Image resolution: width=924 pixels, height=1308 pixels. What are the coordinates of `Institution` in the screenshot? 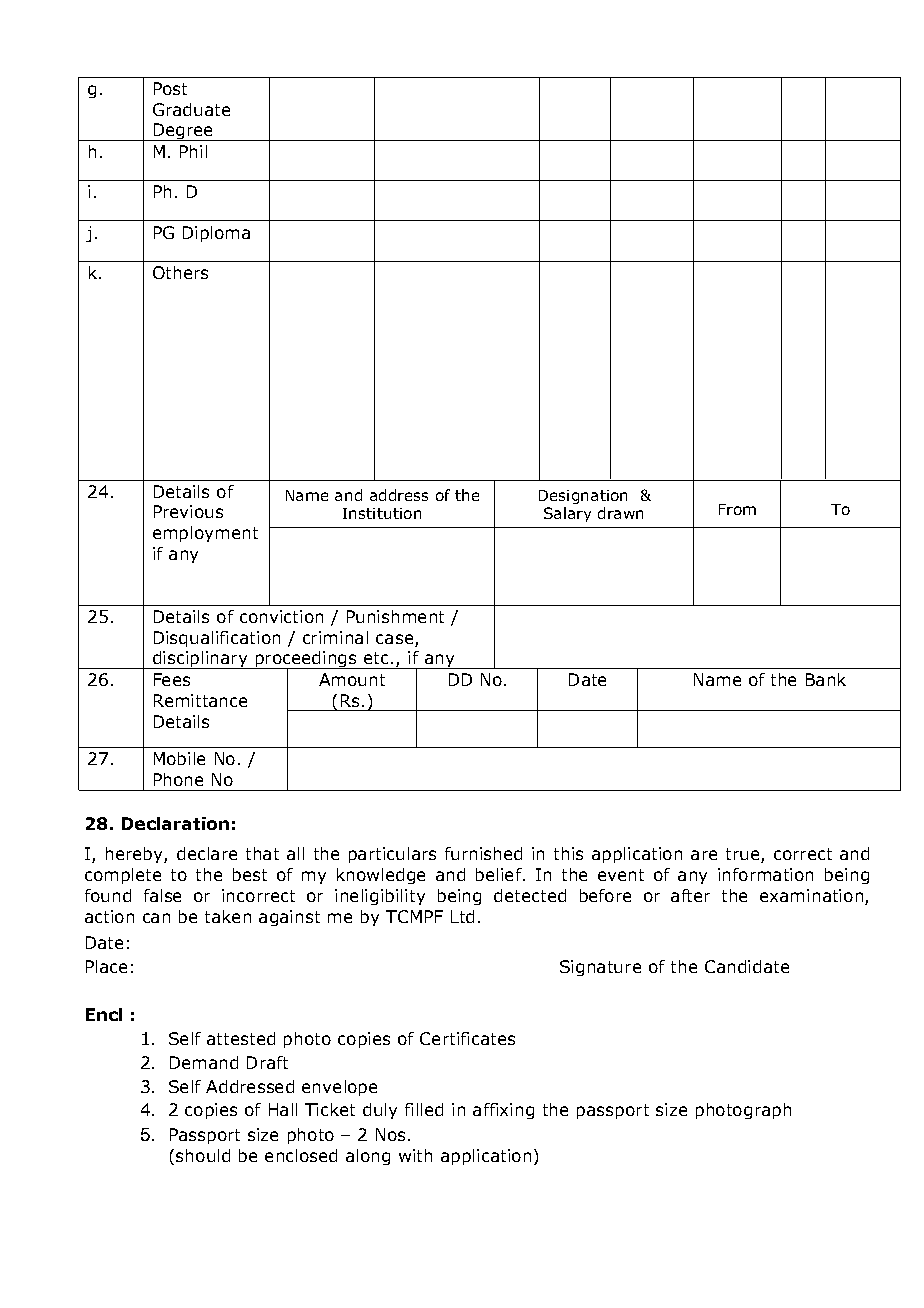 It's located at (382, 513).
